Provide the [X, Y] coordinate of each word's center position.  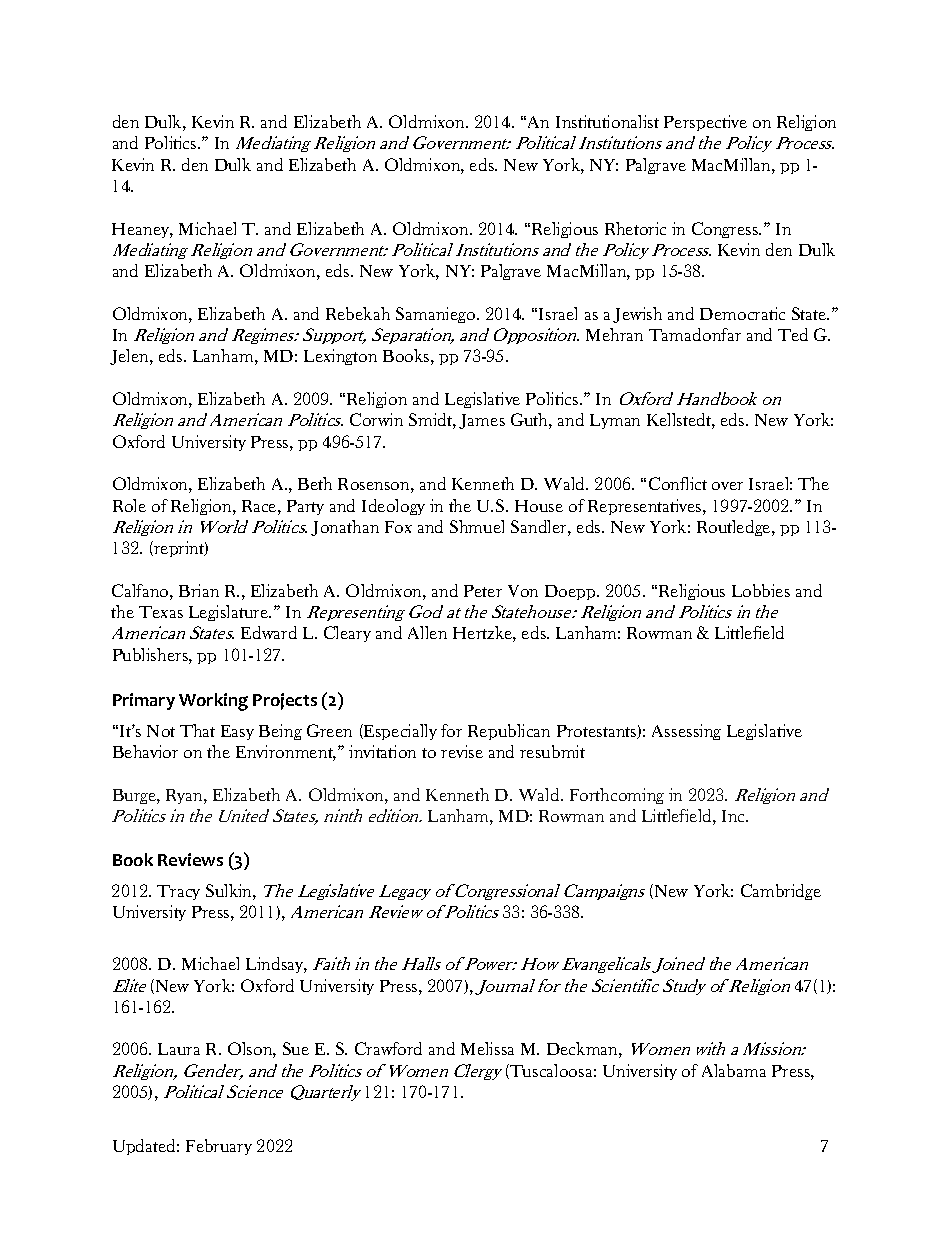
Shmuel [477, 526]
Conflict [678, 483]
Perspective [705, 123]
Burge [135, 796]
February [219, 1147]
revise [462, 751]
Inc [735, 816]
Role [129, 505]
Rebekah [358, 313]
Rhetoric [635, 228]
